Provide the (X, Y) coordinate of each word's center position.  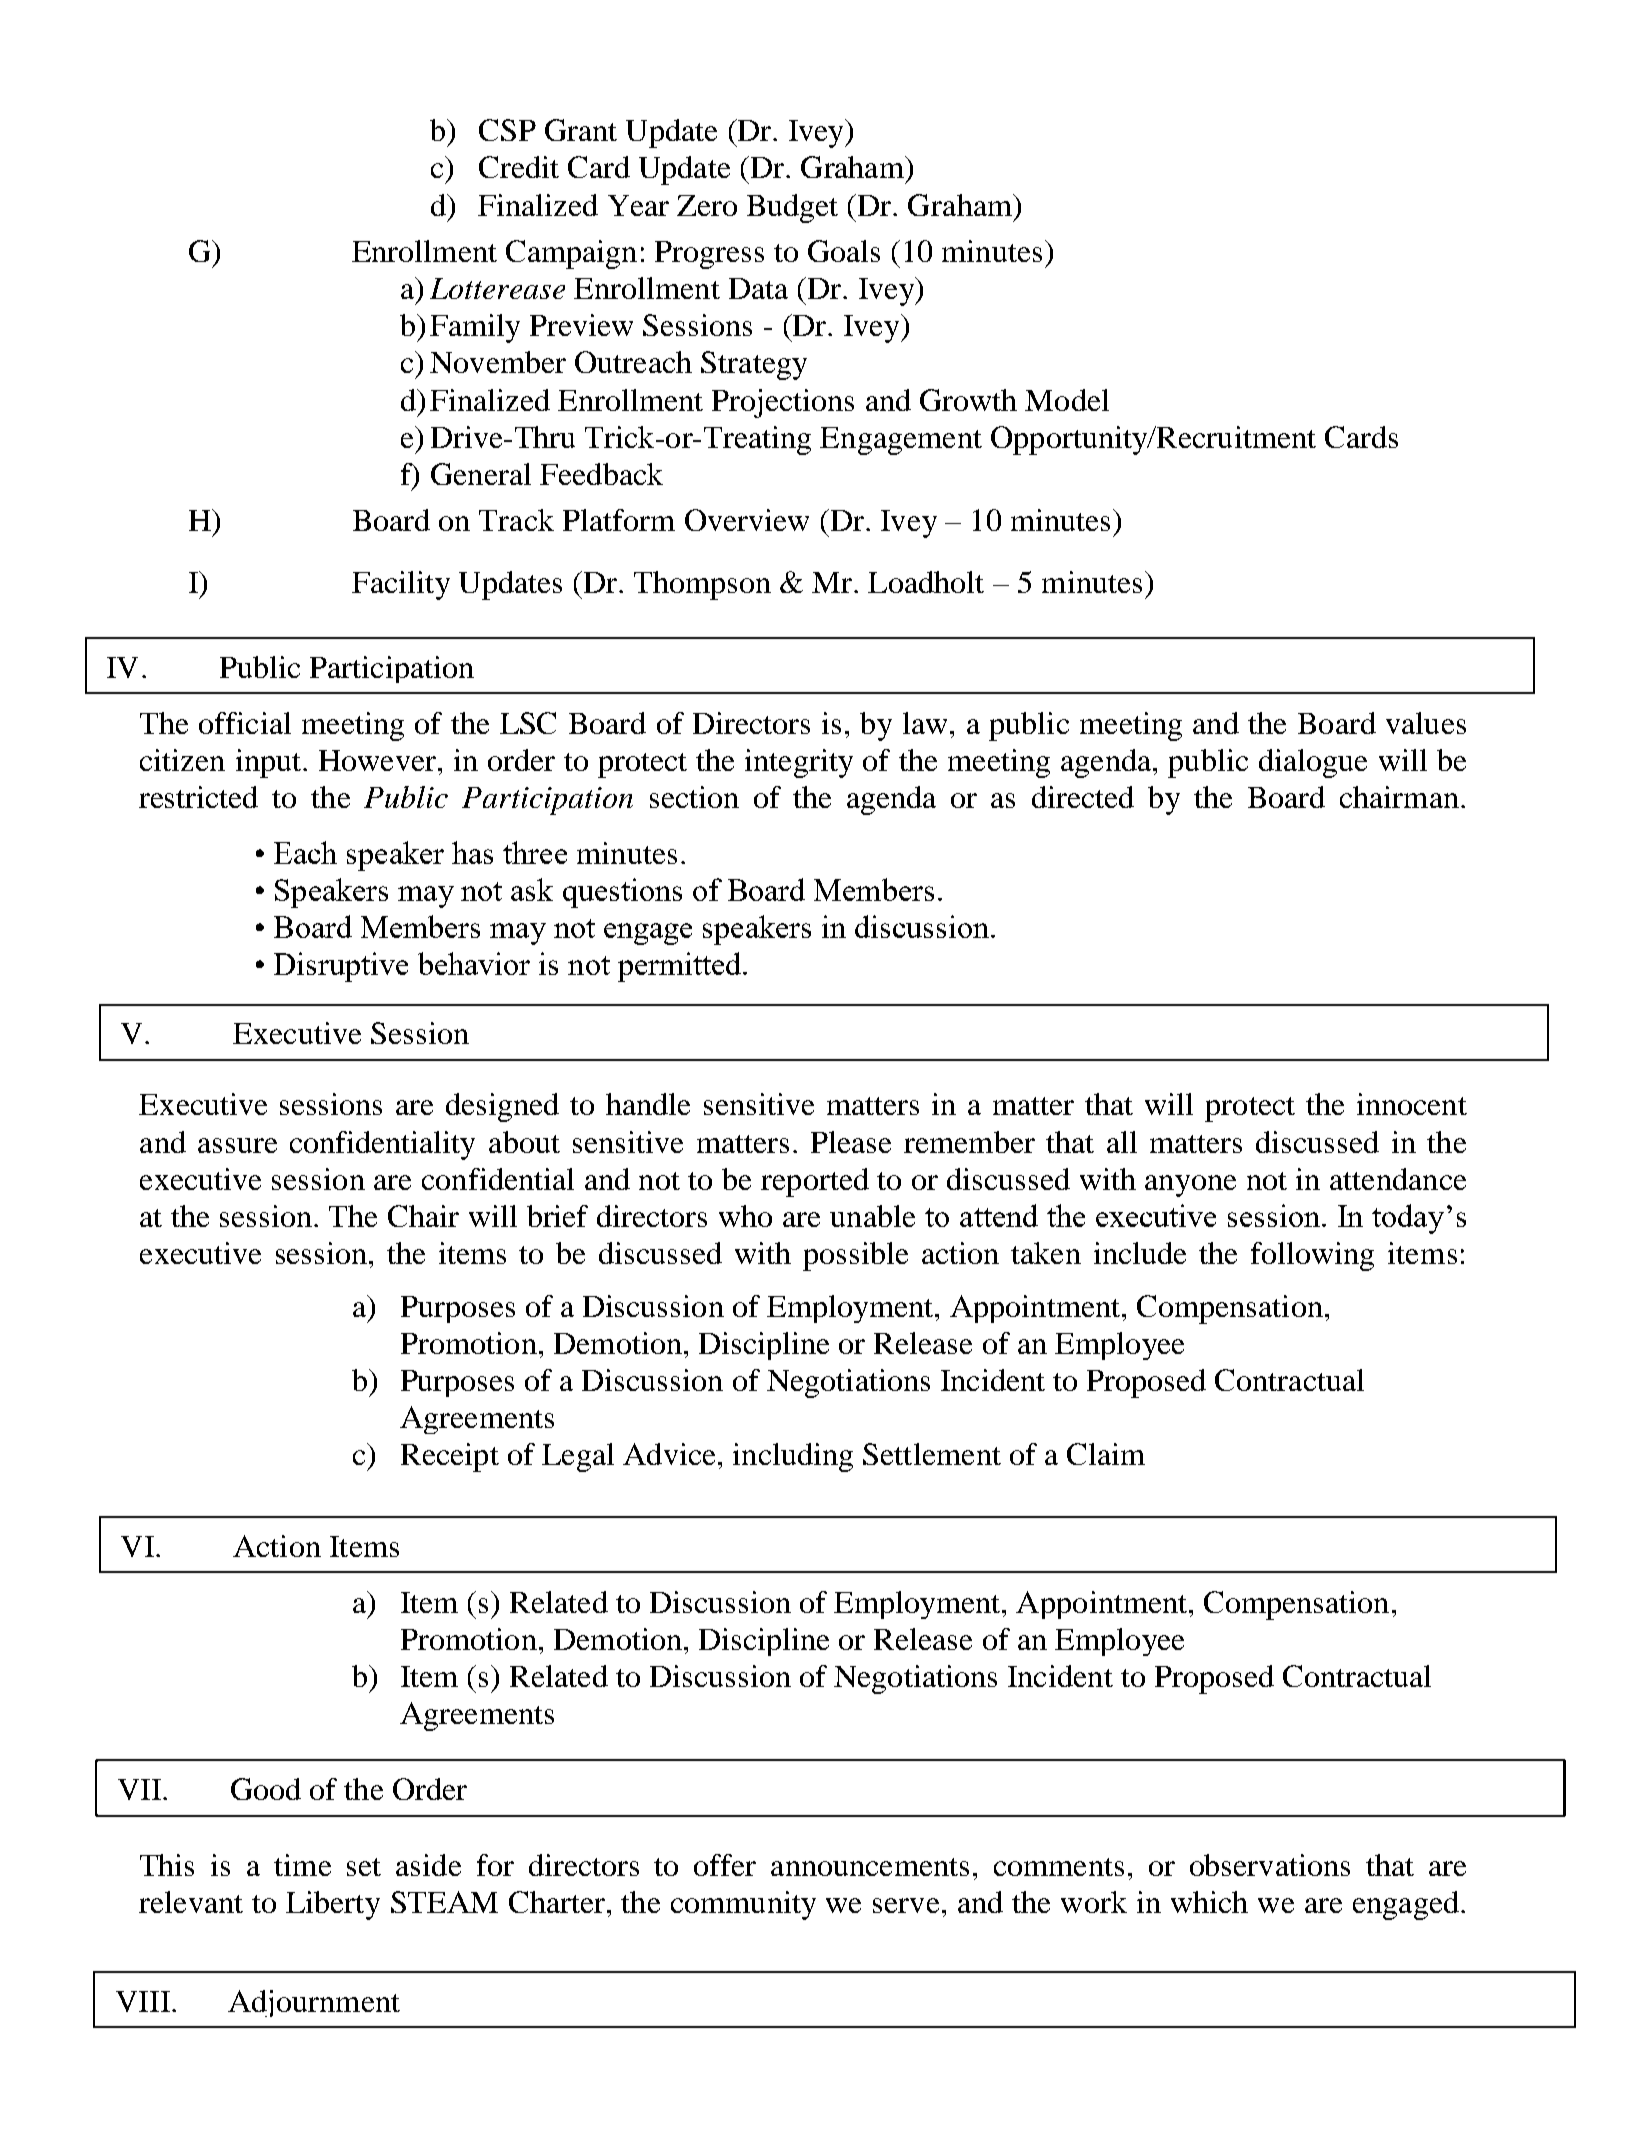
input (268, 763)
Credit (519, 167)
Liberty (333, 1905)
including (793, 1457)
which (1209, 1902)
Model (1067, 400)
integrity (799, 763)
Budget (792, 208)
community (743, 1905)
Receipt (450, 1457)
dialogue (1313, 763)
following (1312, 1256)
